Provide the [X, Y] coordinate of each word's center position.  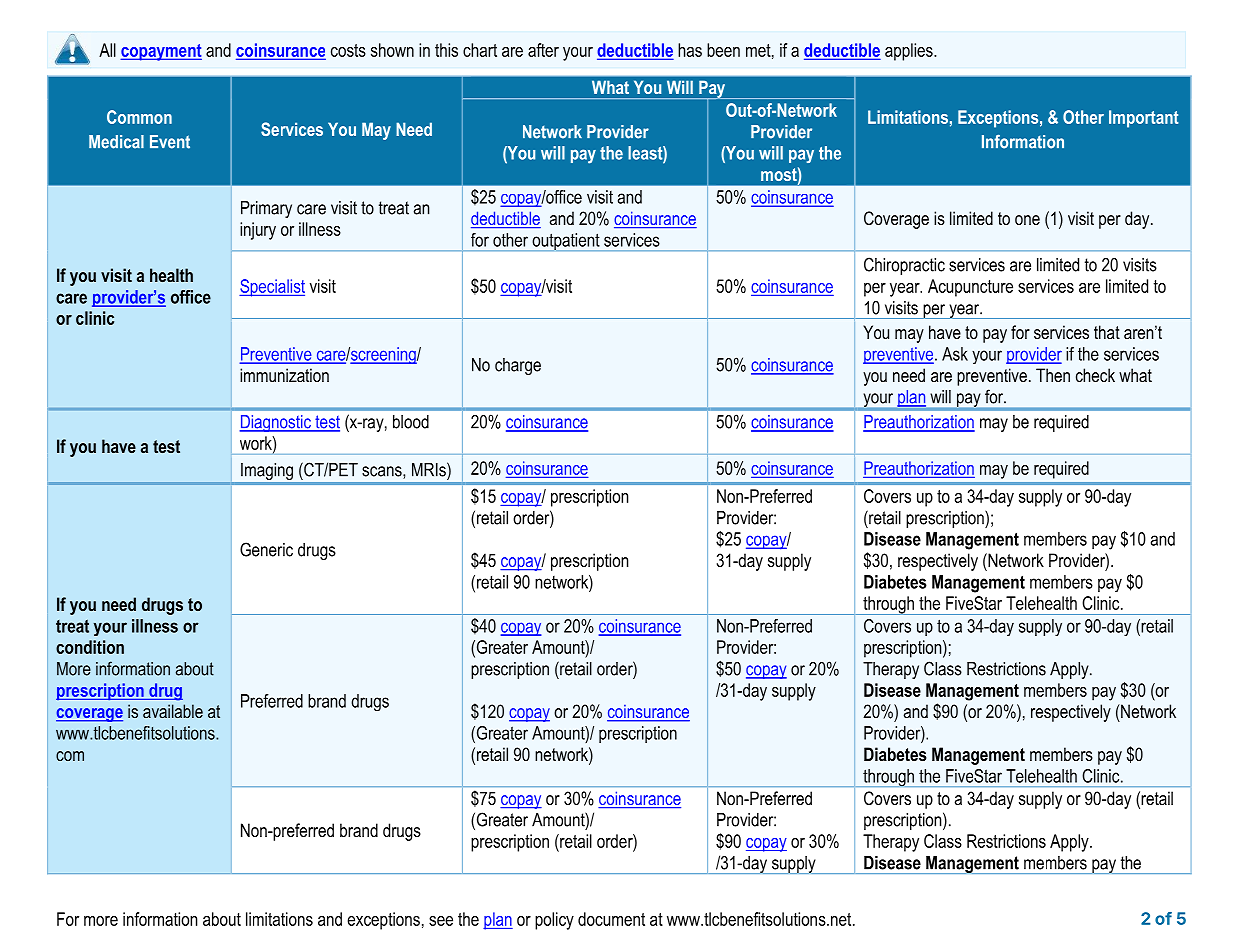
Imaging [267, 471]
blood [411, 422]
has [690, 50]
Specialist [272, 288]
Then [1053, 375]
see [441, 921]
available [173, 711]
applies [910, 52]
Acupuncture [970, 288]
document [611, 919]
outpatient [566, 242]
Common [139, 117]
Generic [266, 549]
